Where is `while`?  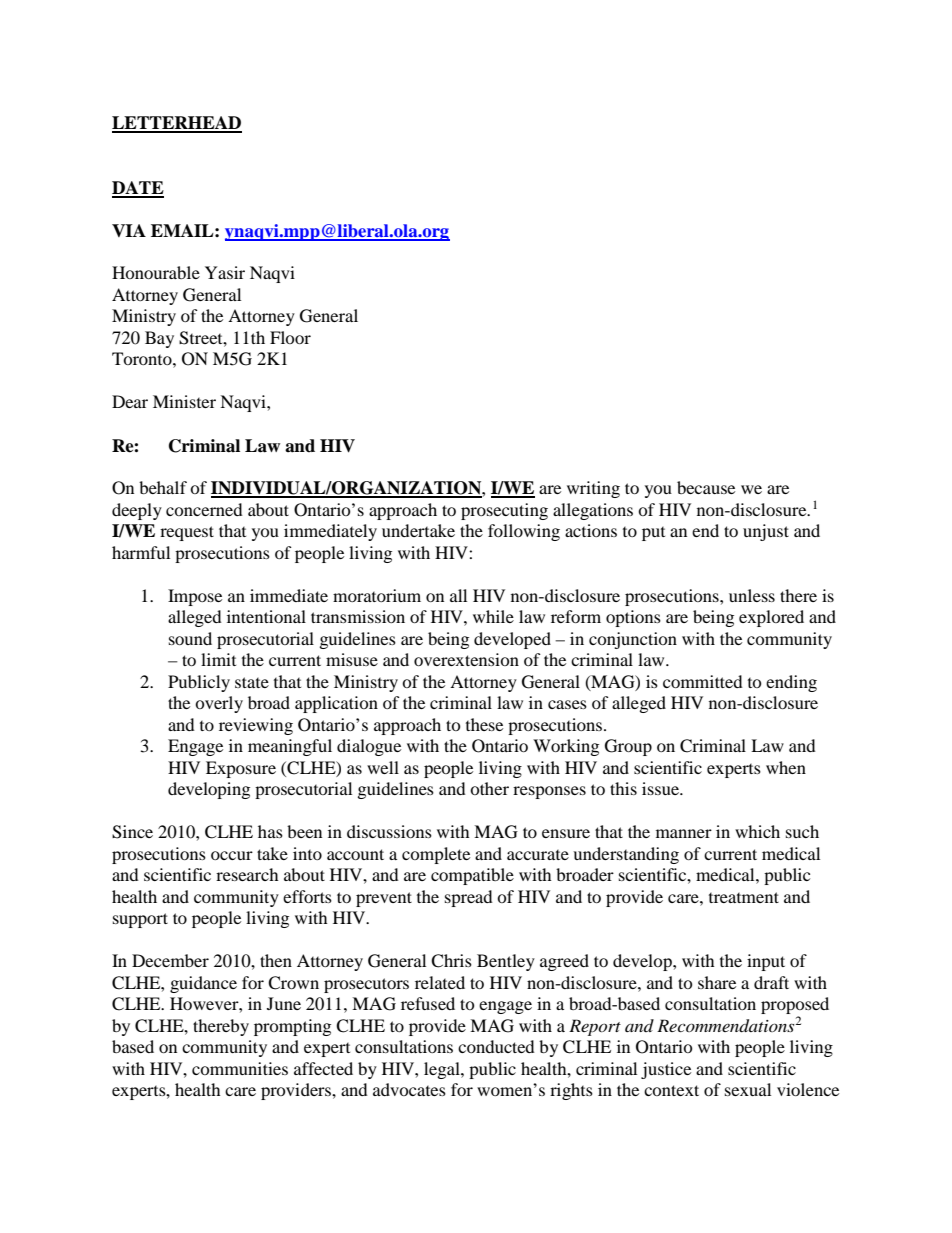
while is located at coordinates (493, 616).
